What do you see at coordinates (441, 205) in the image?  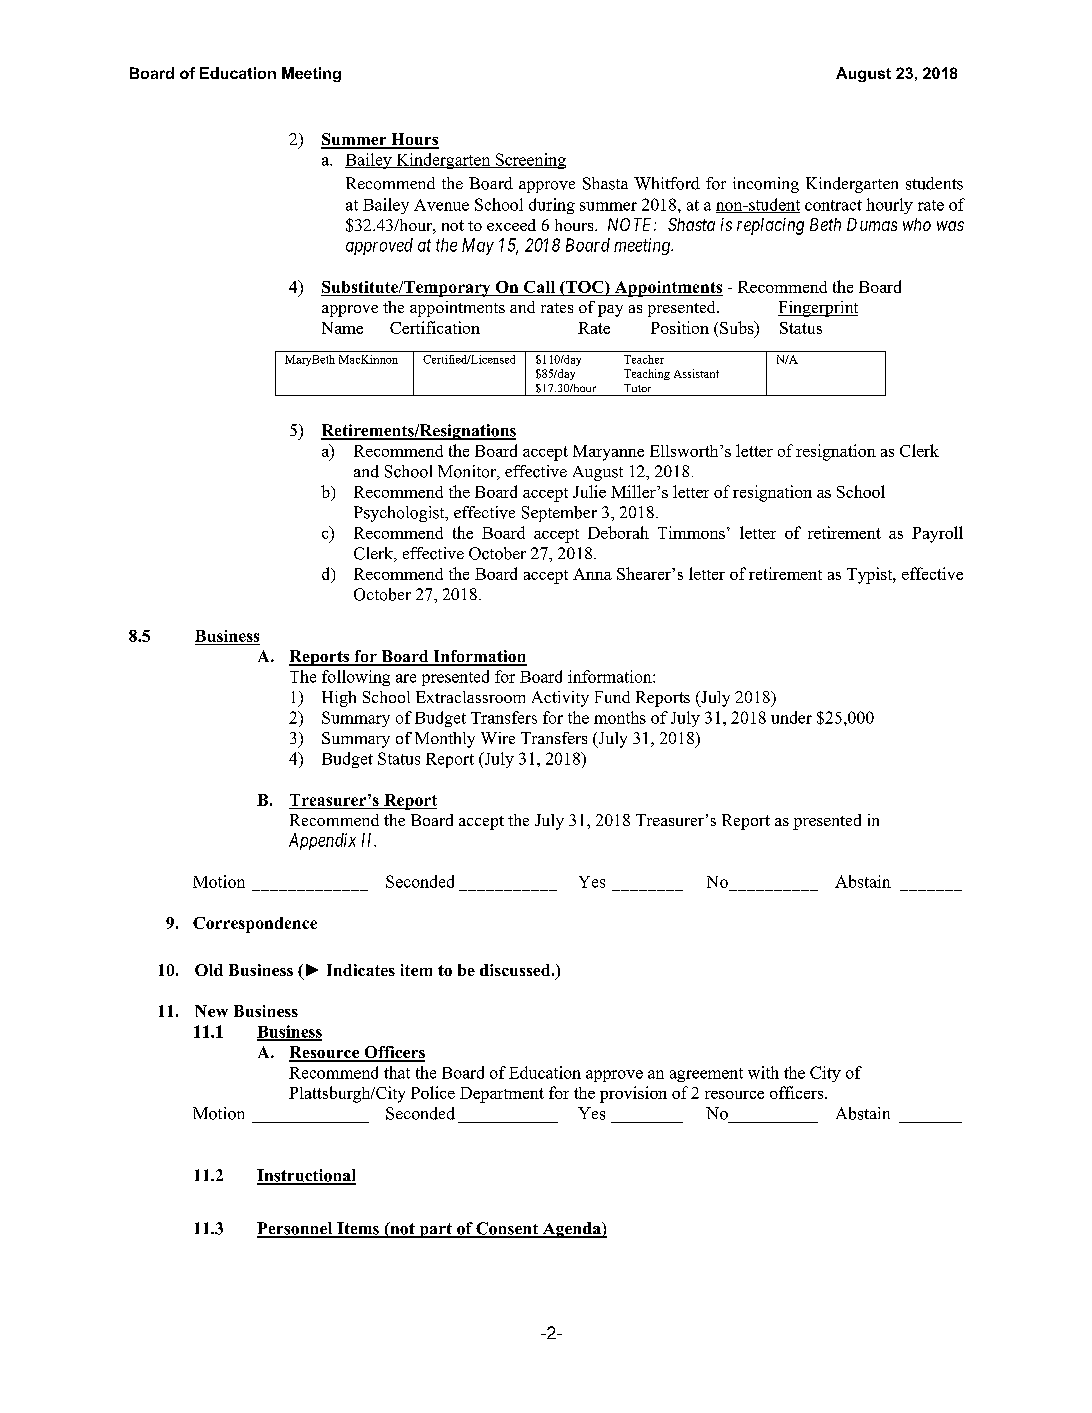 I see `Avenue` at bounding box center [441, 205].
